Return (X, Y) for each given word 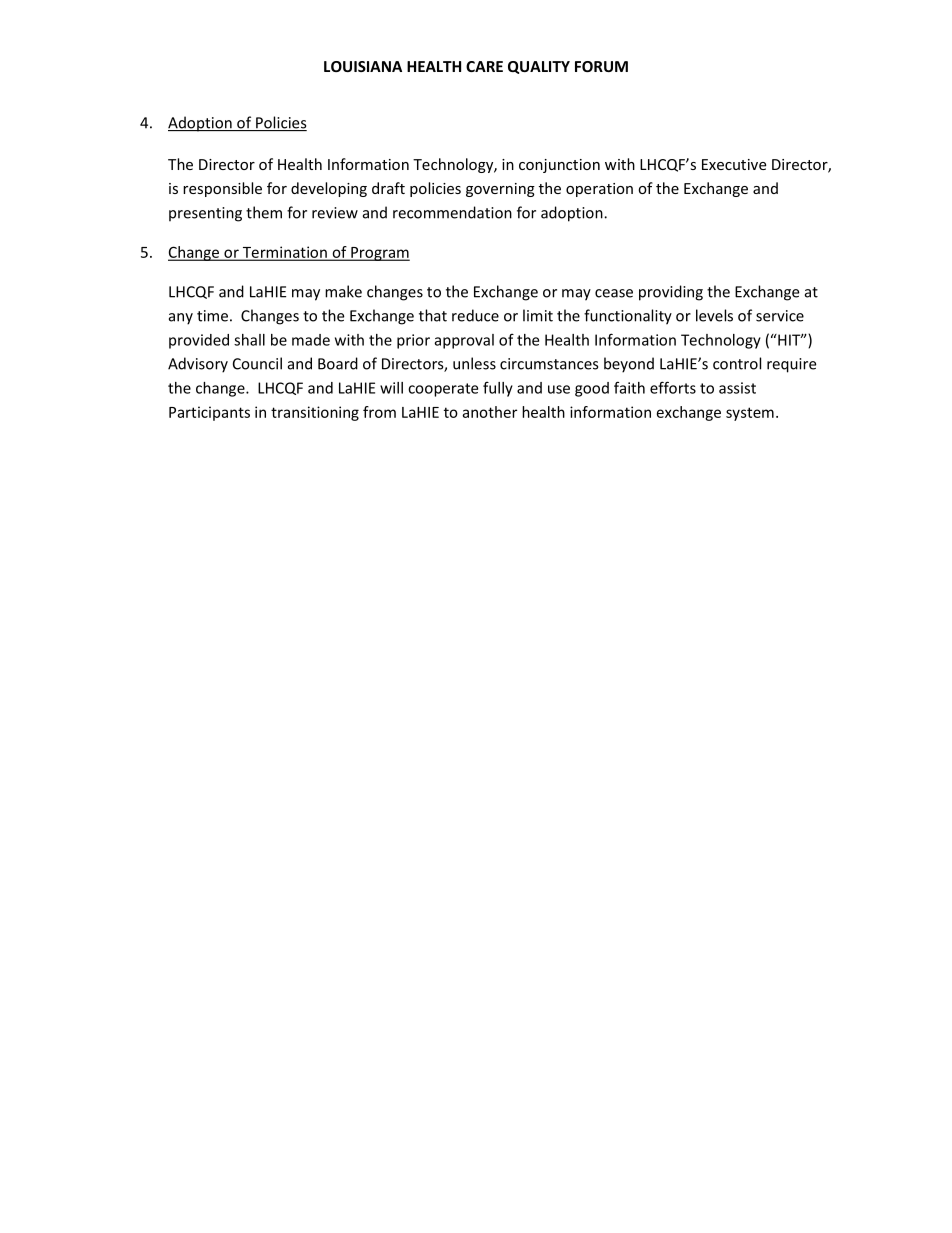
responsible (222, 189)
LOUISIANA (363, 66)
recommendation (452, 212)
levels (714, 315)
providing (671, 293)
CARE (484, 66)
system (750, 414)
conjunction (559, 166)
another (489, 412)
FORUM (601, 66)
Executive (734, 164)
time (212, 316)
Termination (284, 253)
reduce (475, 315)
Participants (209, 413)
